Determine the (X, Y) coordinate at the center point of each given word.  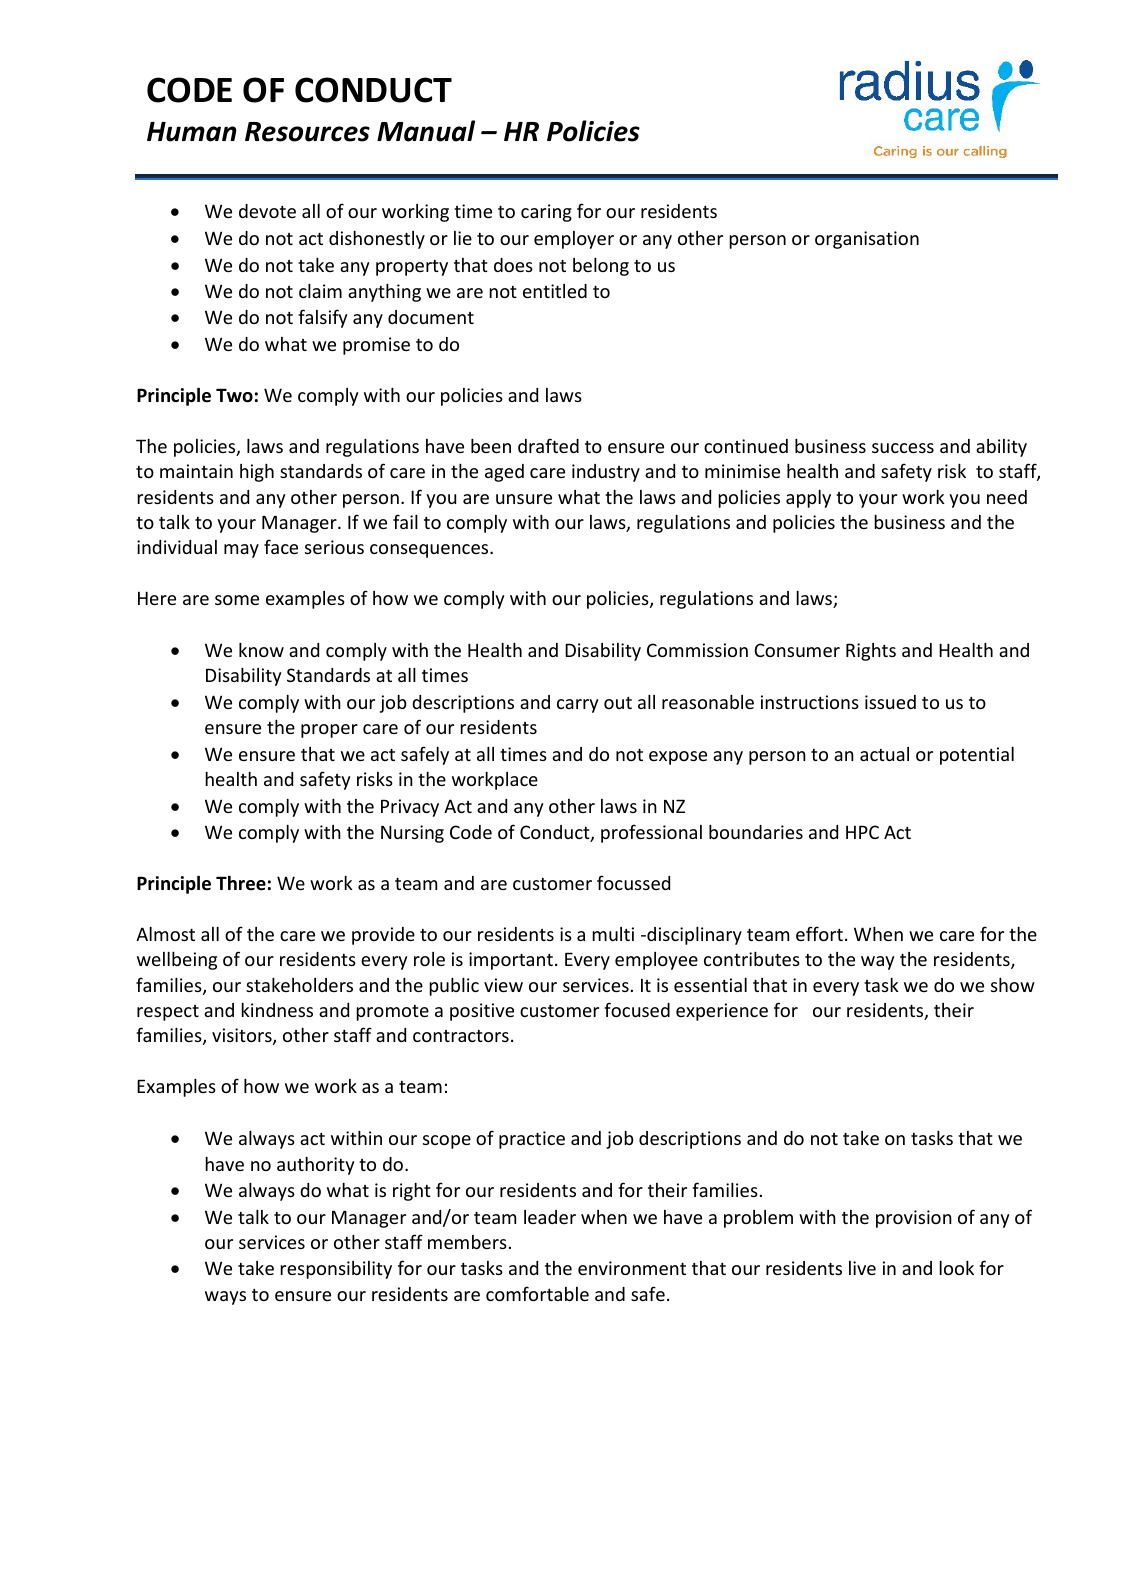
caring (546, 213)
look (956, 1268)
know (261, 650)
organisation (867, 240)
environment (632, 1268)
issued (890, 702)
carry (578, 706)
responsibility (336, 1270)
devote (267, 211)
